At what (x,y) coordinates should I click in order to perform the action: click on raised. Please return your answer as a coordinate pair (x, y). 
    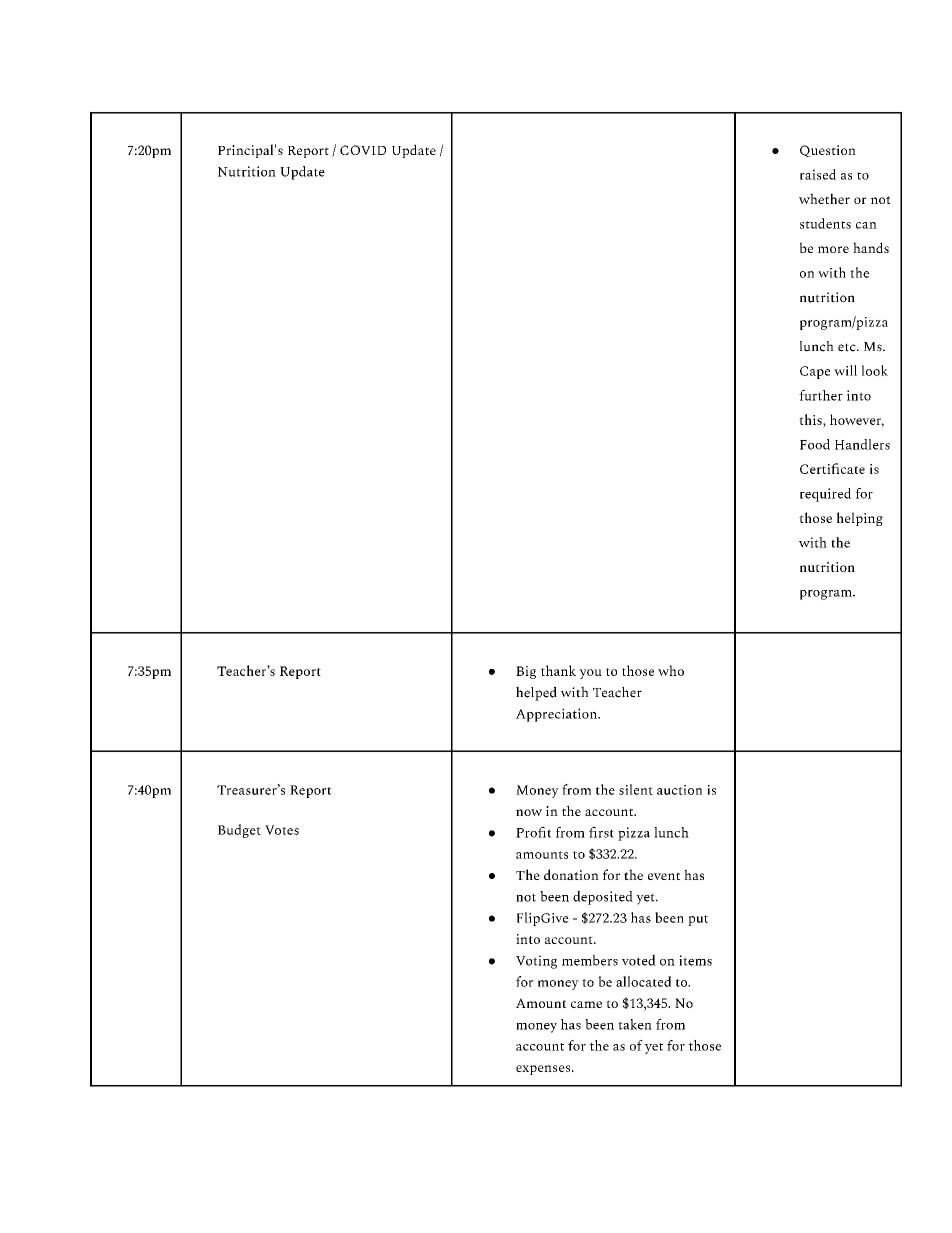
    Looking at the image, I should click on (818, 174).
